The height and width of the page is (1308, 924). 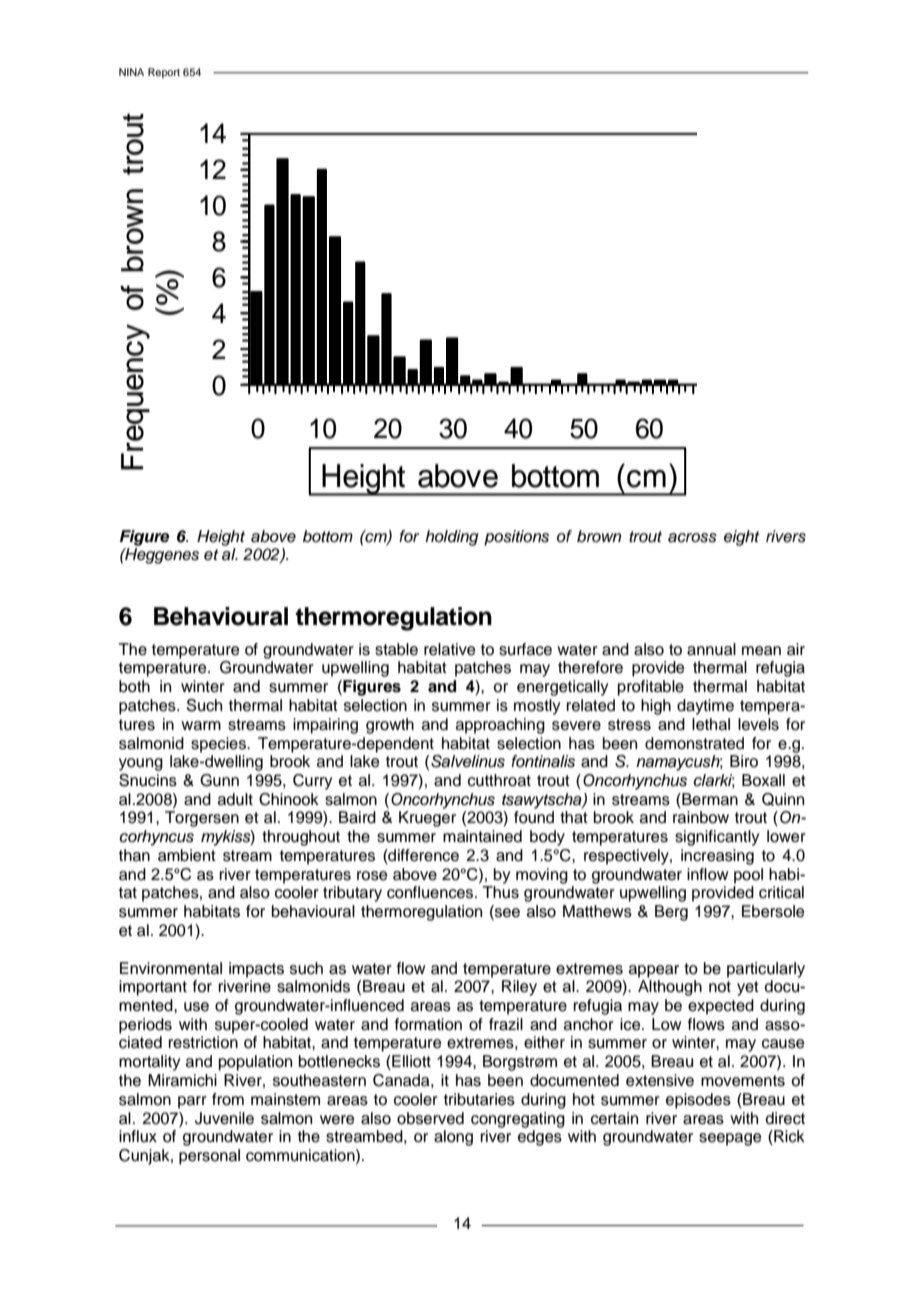 I want to click on along, so click(x=453, y=1138).
